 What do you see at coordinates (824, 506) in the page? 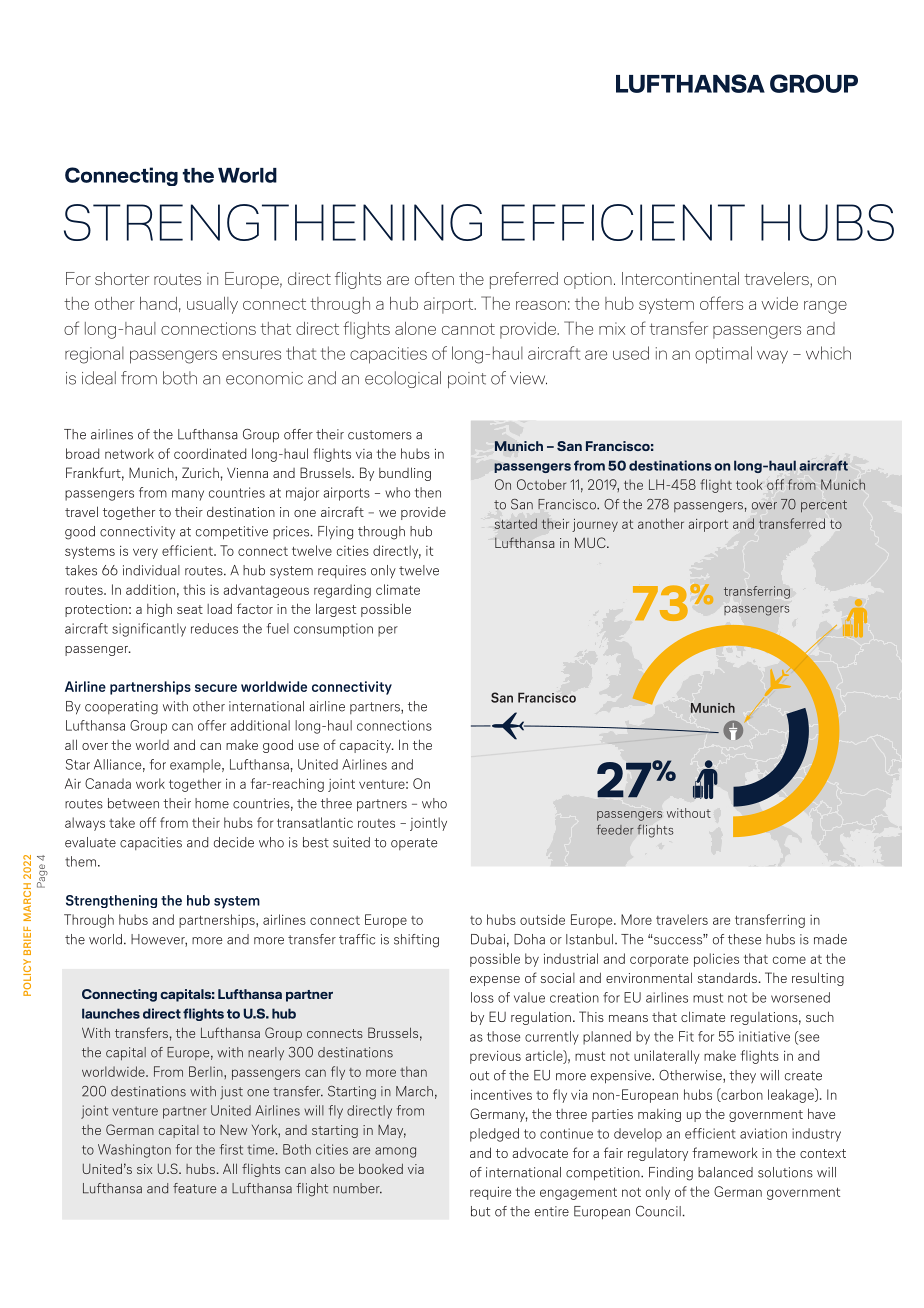
I see `percent` at bounding box center [824, 506].
